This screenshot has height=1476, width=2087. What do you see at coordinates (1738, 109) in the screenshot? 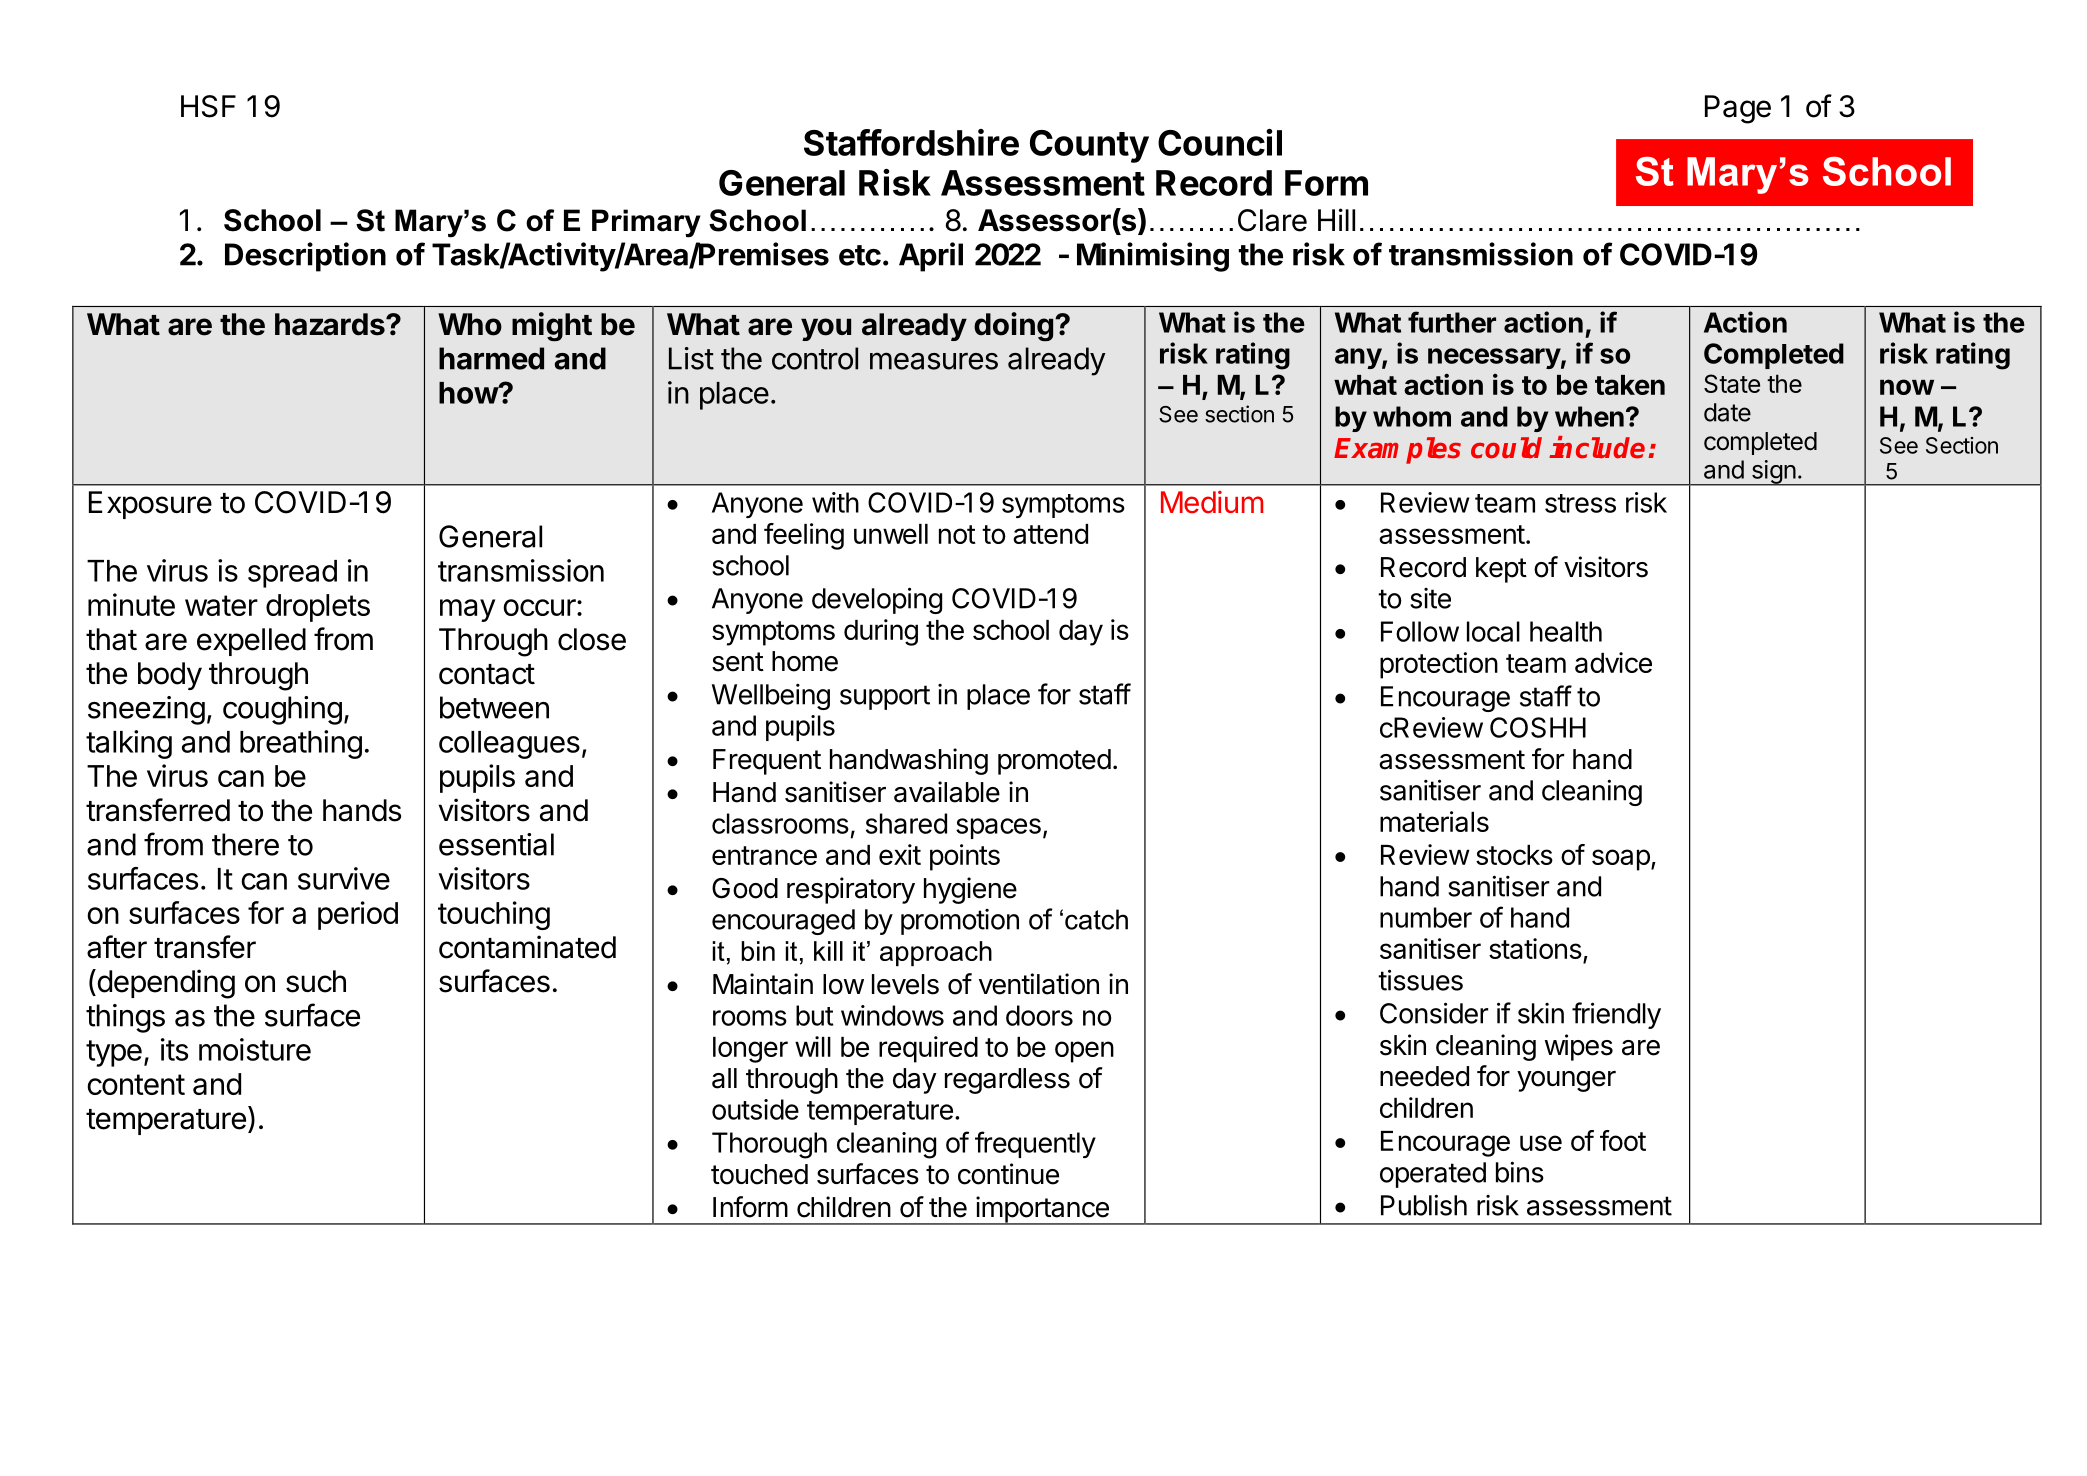
I see `Page` at bounding box center [1738, 109].
